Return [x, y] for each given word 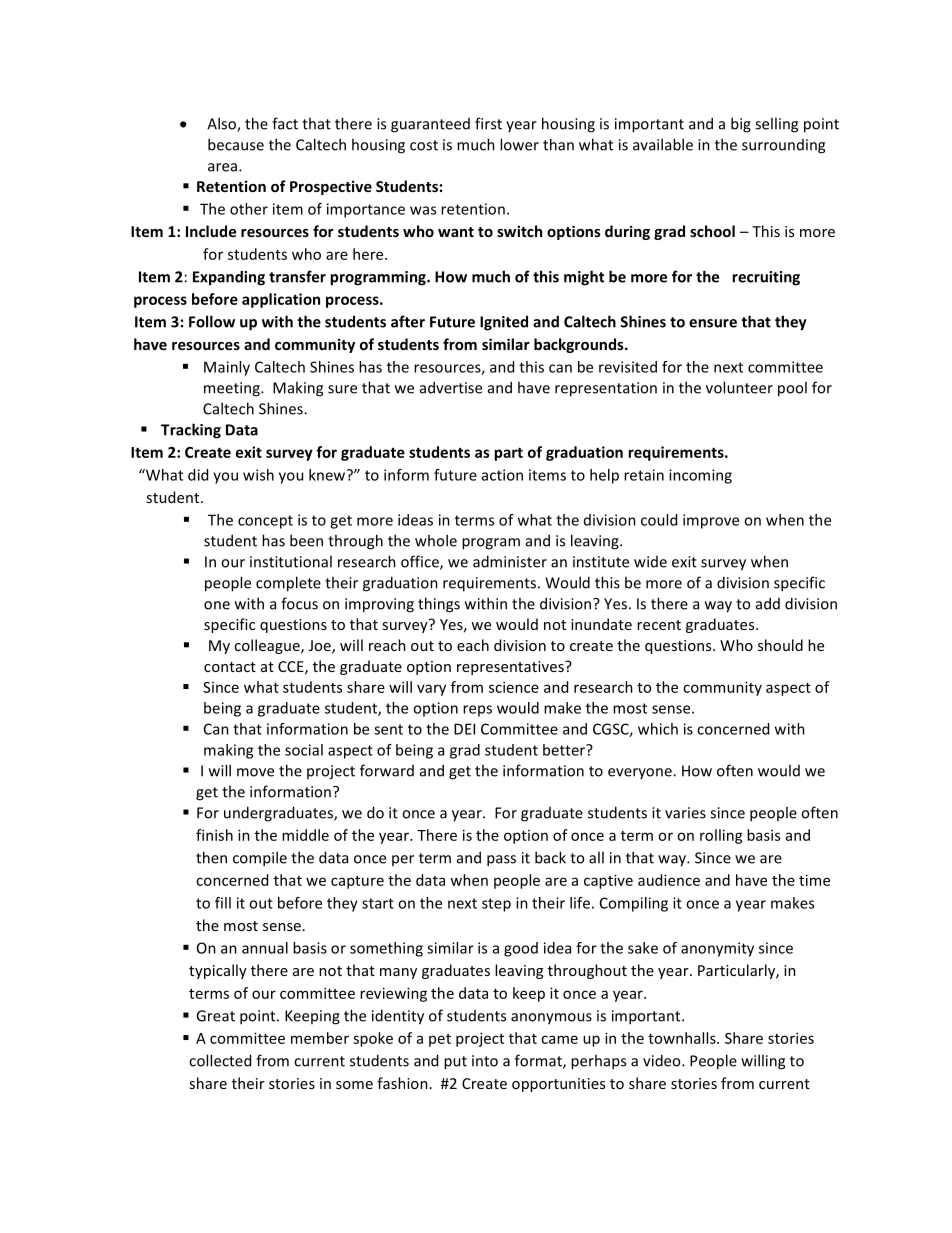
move [255, 772]
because [236, 144]
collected [220, 1060]
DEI [464, 729]
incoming [700, 476]
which [658, 729]
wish [258, 475]
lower [519, 144]
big [741, 125]
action [502, 475]
